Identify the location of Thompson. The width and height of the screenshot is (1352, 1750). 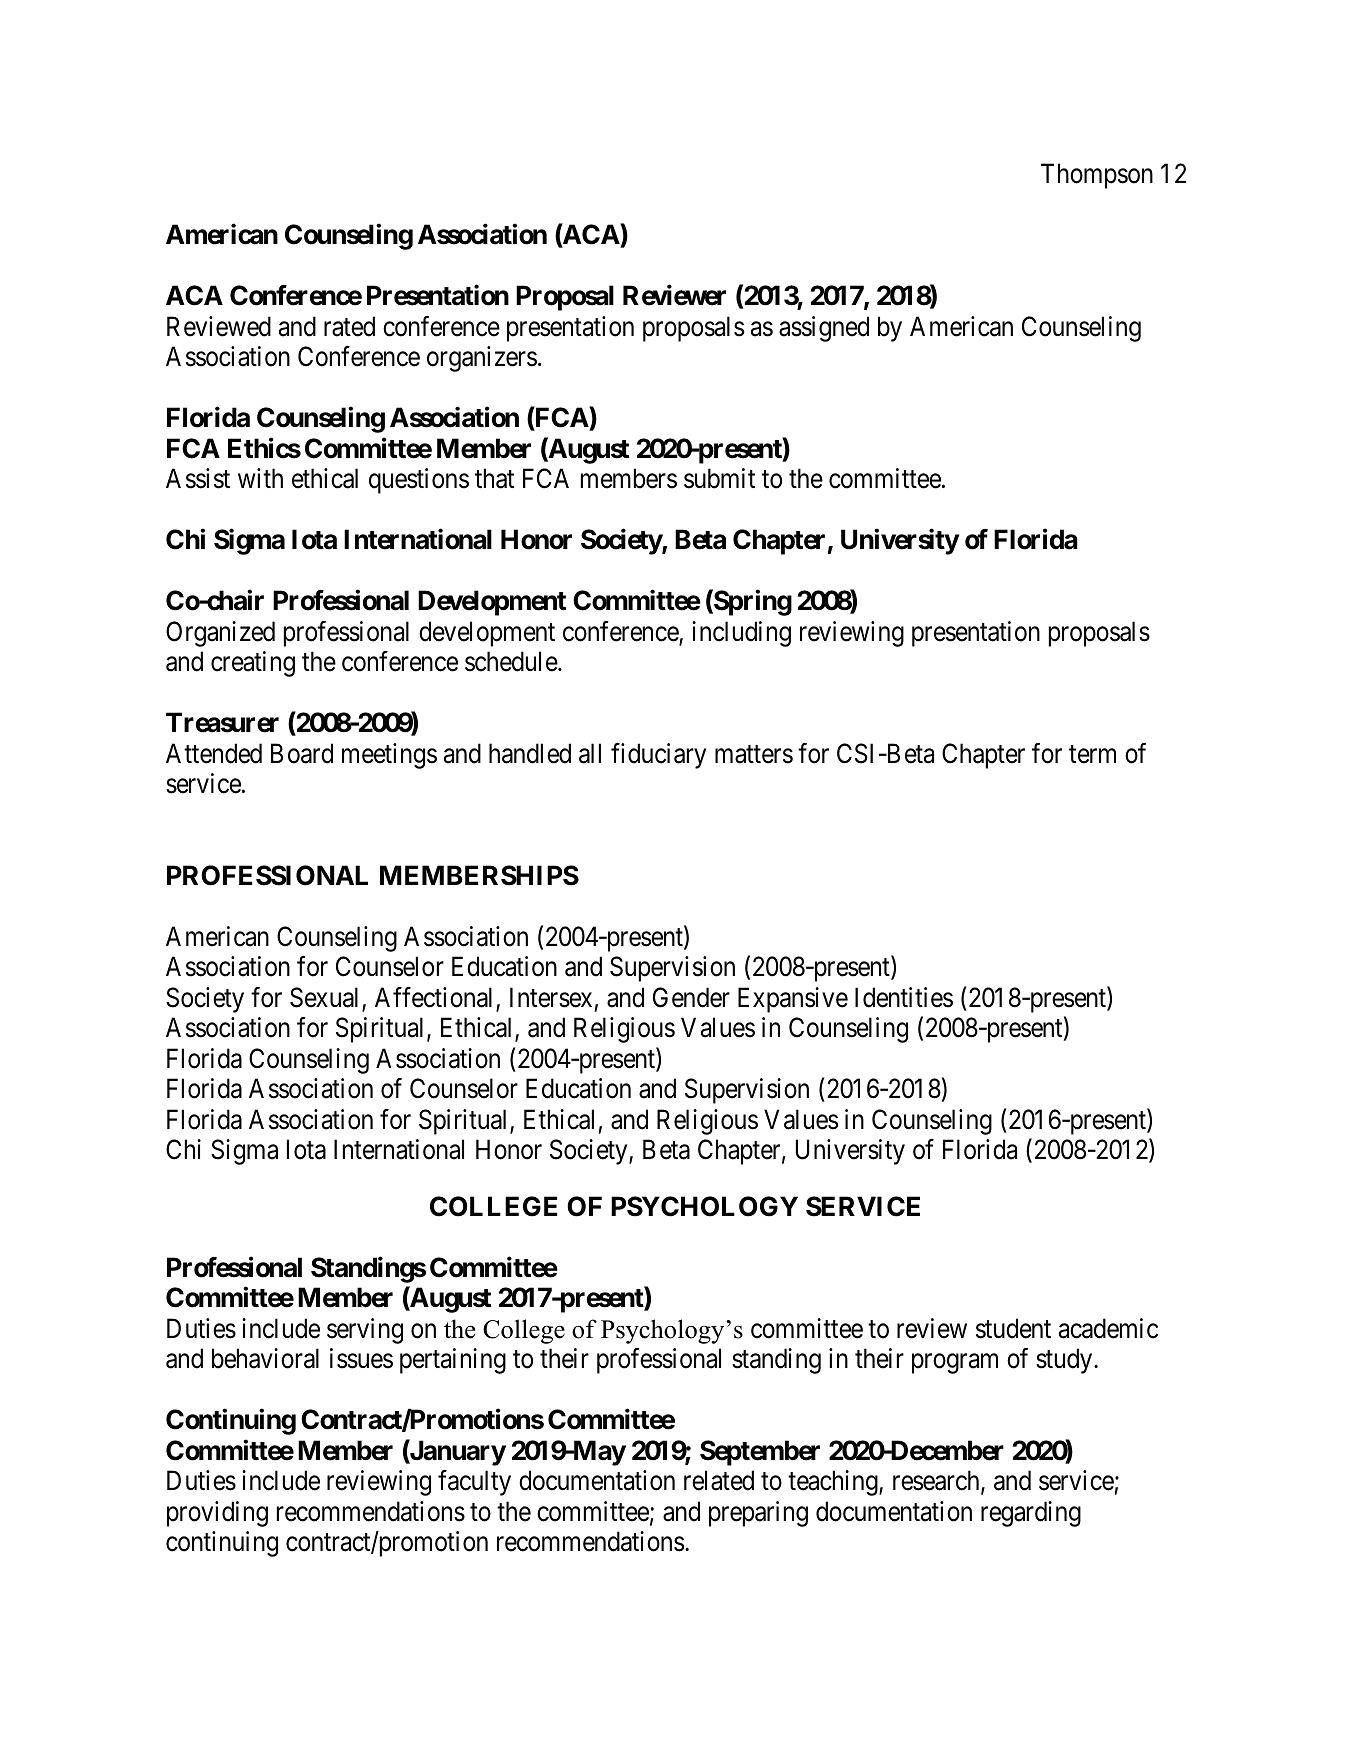
(1097, 176).
